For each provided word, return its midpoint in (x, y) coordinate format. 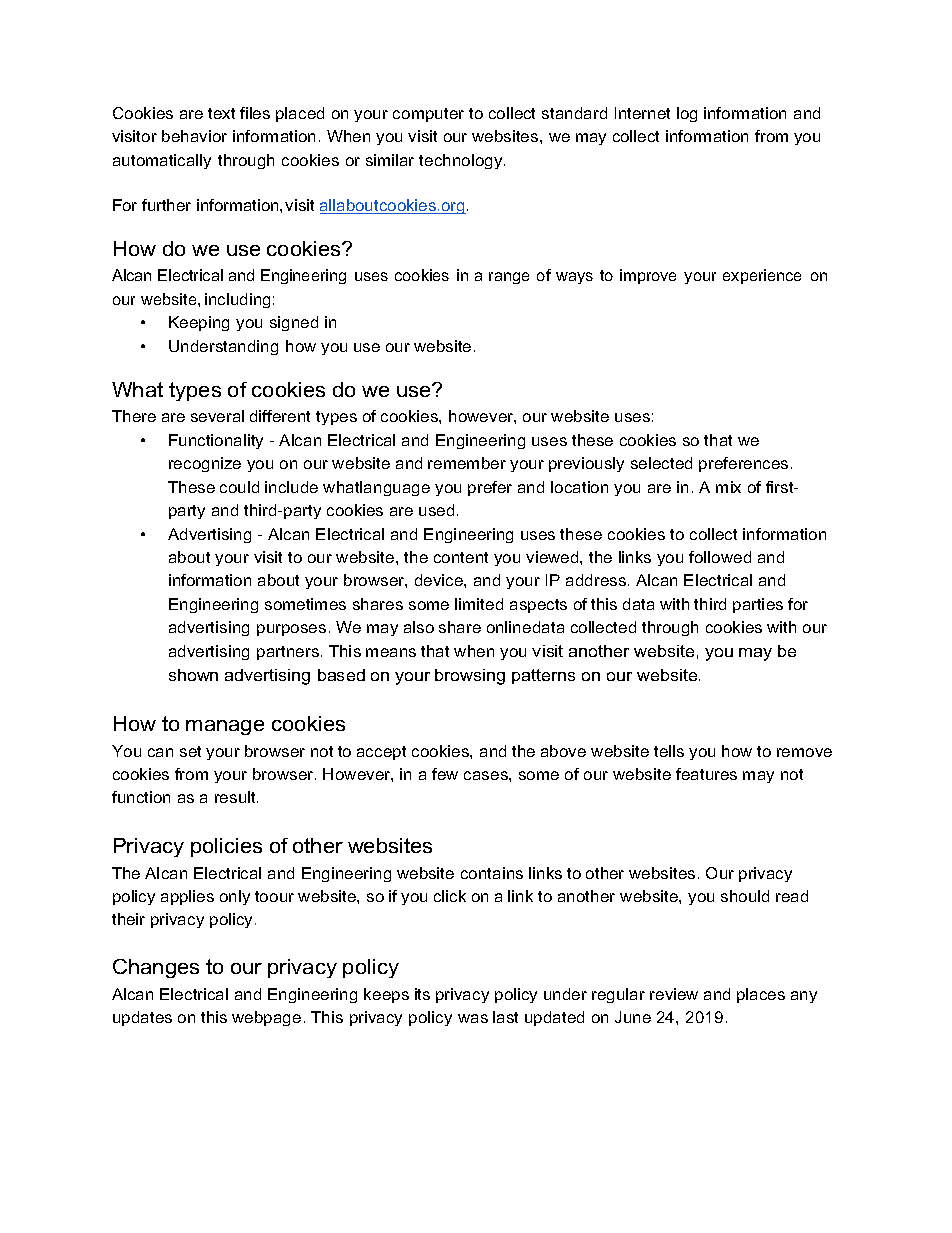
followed (720, 557)
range (509, 278)
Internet (642, 113)
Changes (156, 968)
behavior (194, 136)
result (236, 797)
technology (462, 161)
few (445, 774)
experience (762, 276)
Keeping (199, 323)
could (239, 487)
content (461, 557)
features (706, 774)
